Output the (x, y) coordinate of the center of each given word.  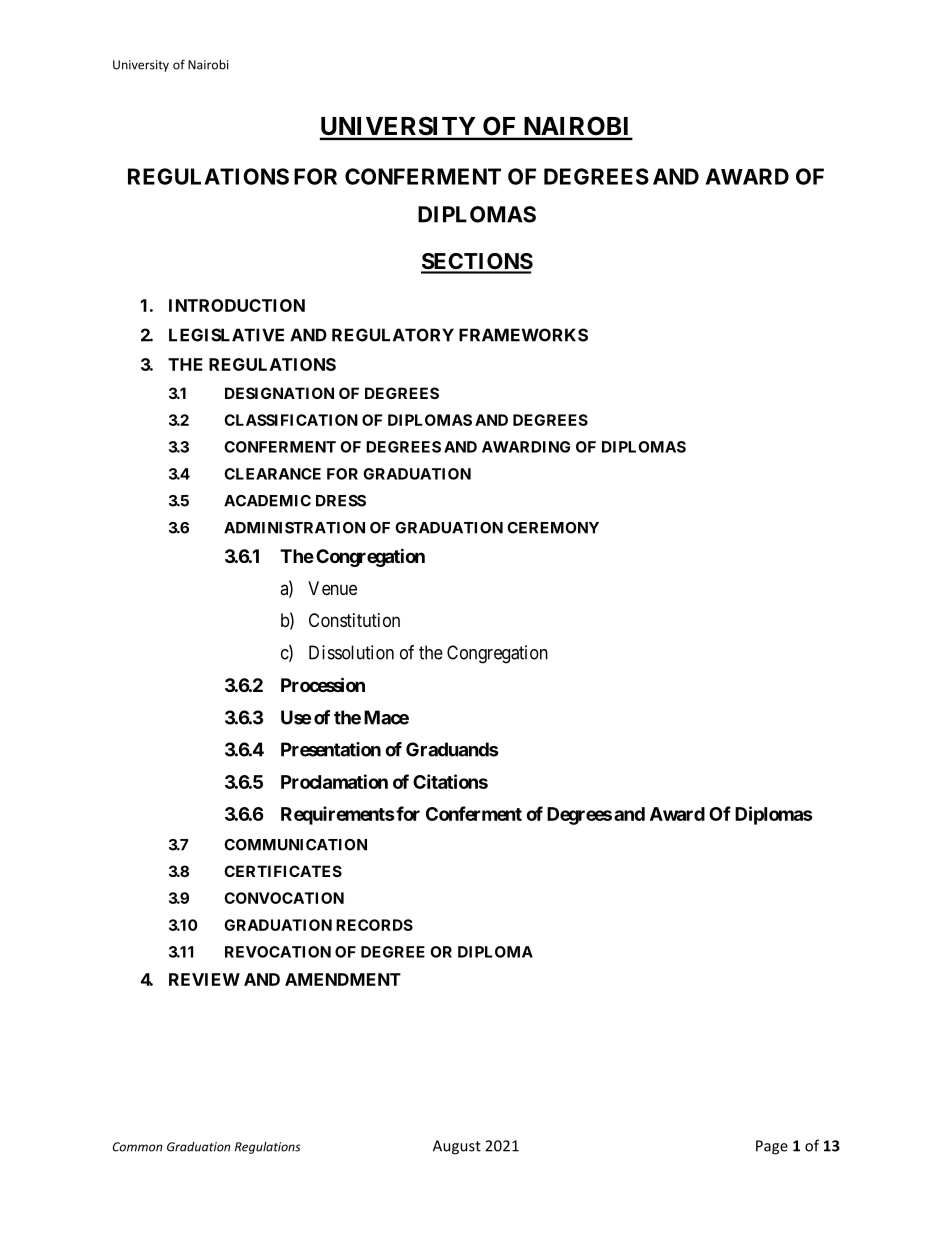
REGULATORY (393, 335)
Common (137, 1147)
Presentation (331, 749)
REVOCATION (278, 952)
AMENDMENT (343, 979)
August (457, 1147)
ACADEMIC (267, 501)
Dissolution (351, 652)
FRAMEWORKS (523, 335)
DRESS (341, 501)
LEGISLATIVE (226, 335)
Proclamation (334, 781)
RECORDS (374, 925)
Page (772, 1147)
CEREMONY (553, 528)
